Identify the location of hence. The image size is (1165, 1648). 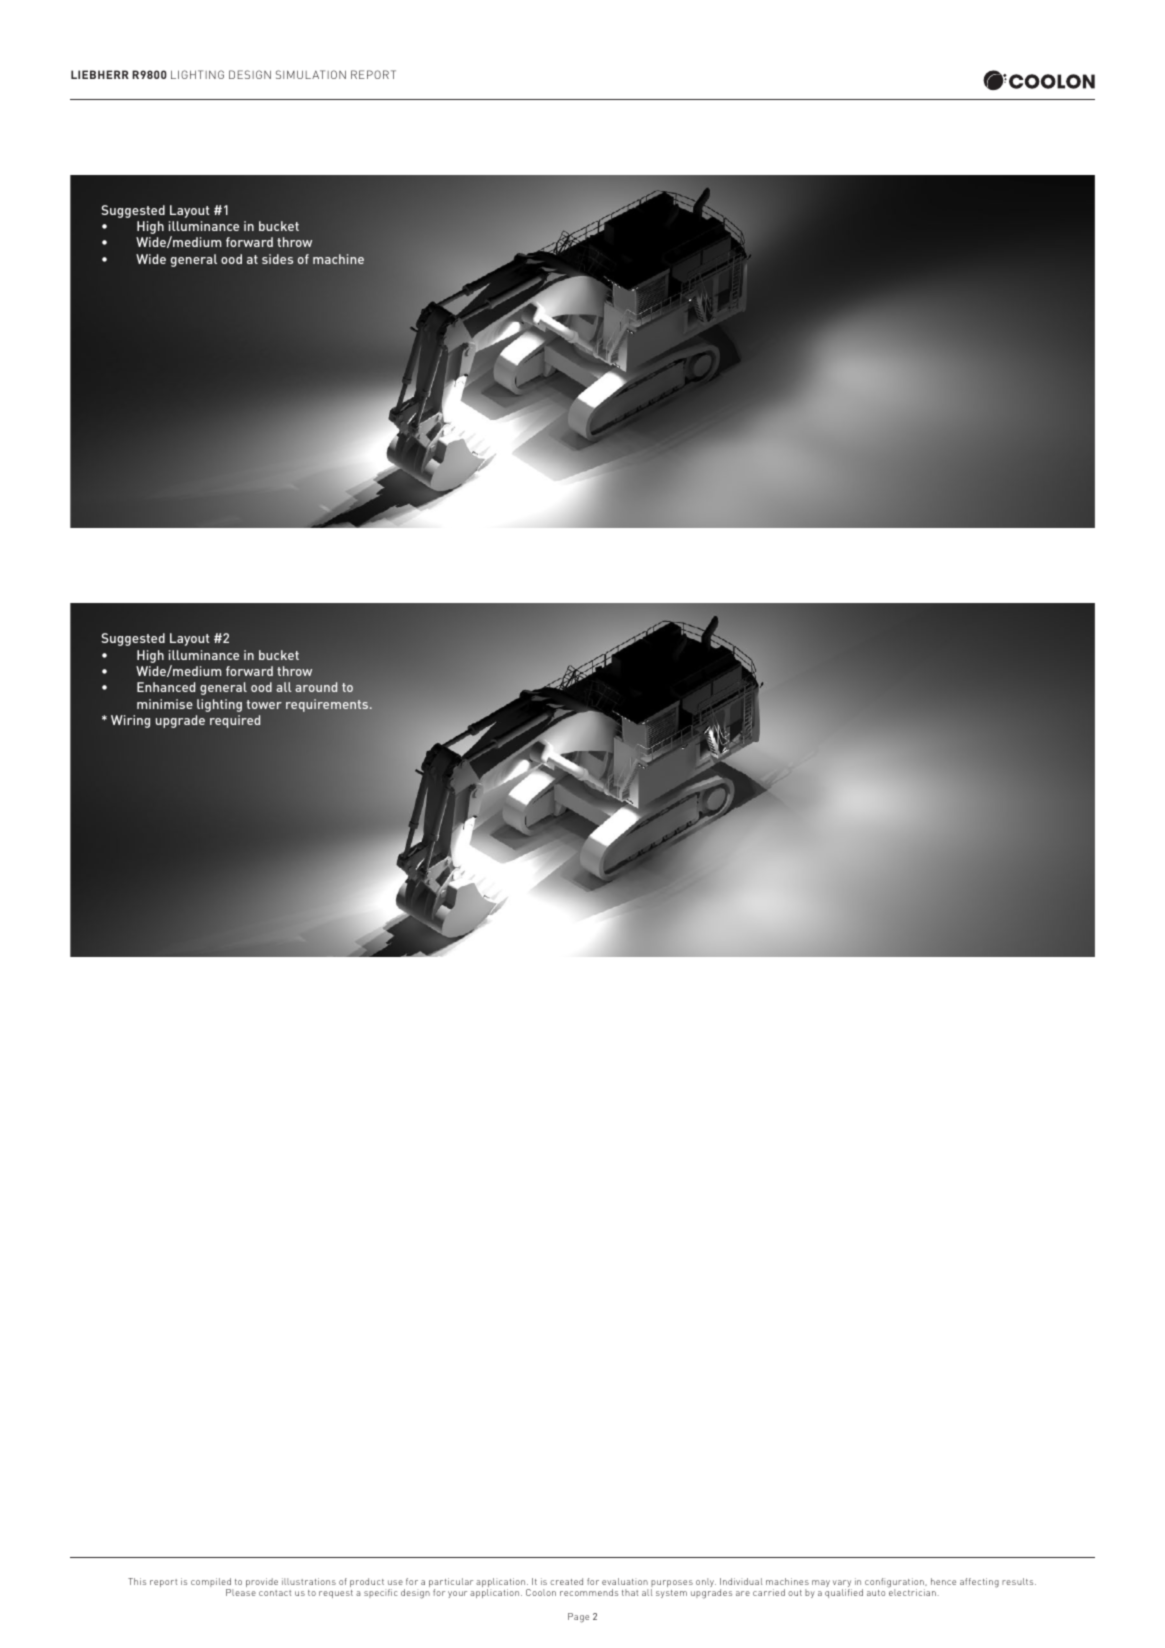
(943, 1581).
